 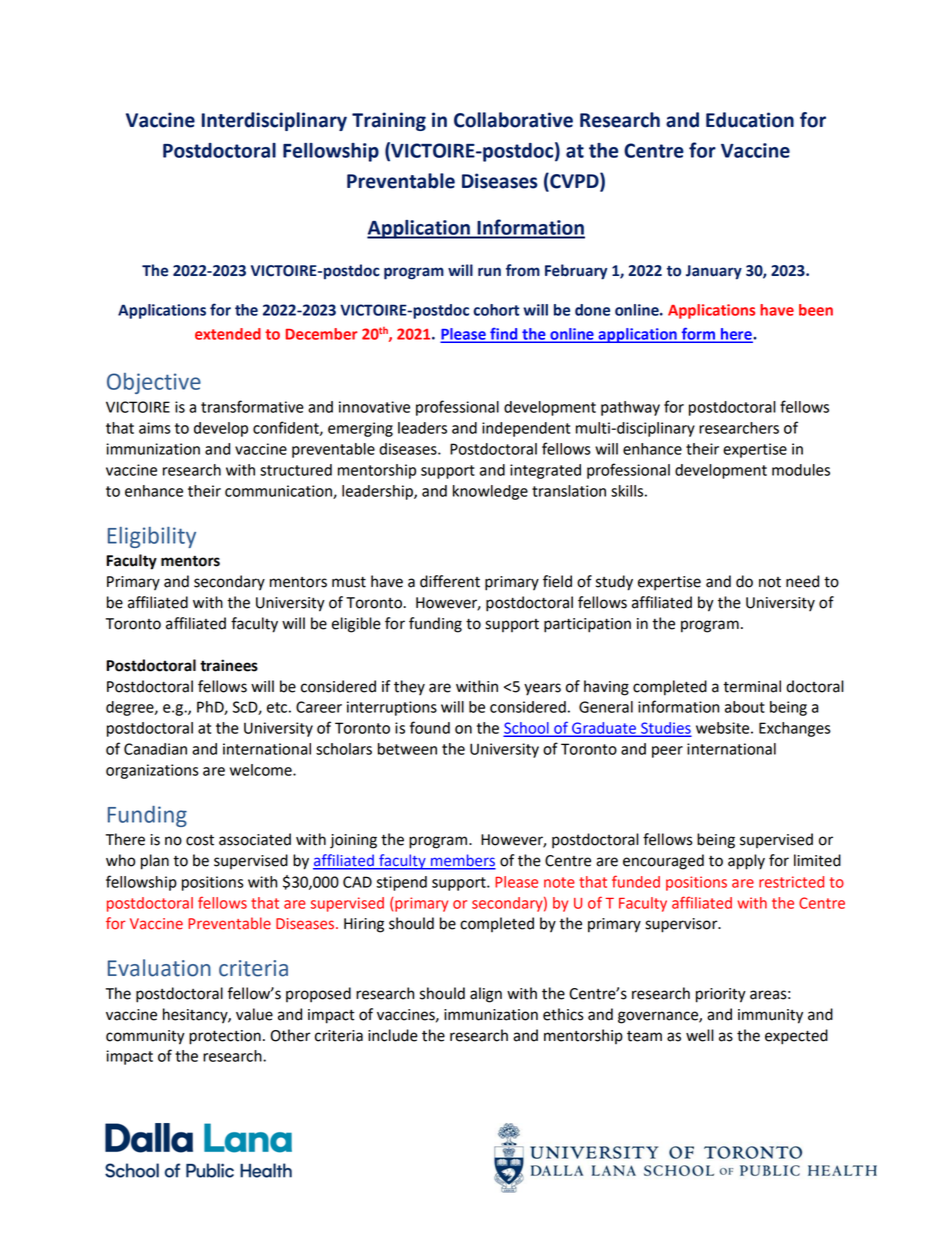 I want to click on priority, so click(x=721, y=995).
